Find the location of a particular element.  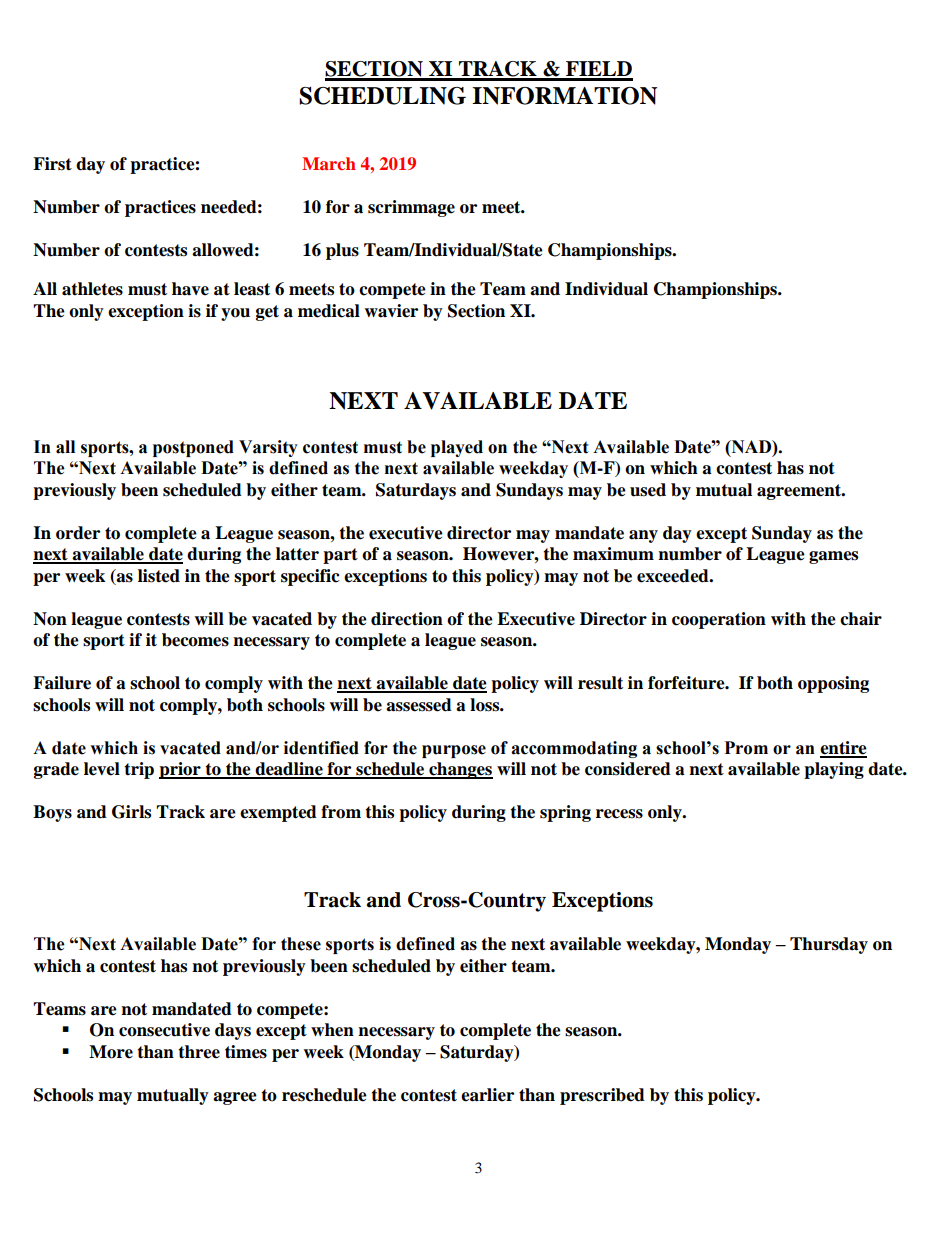

INFORMATION is located at coordinates (564, 96).
